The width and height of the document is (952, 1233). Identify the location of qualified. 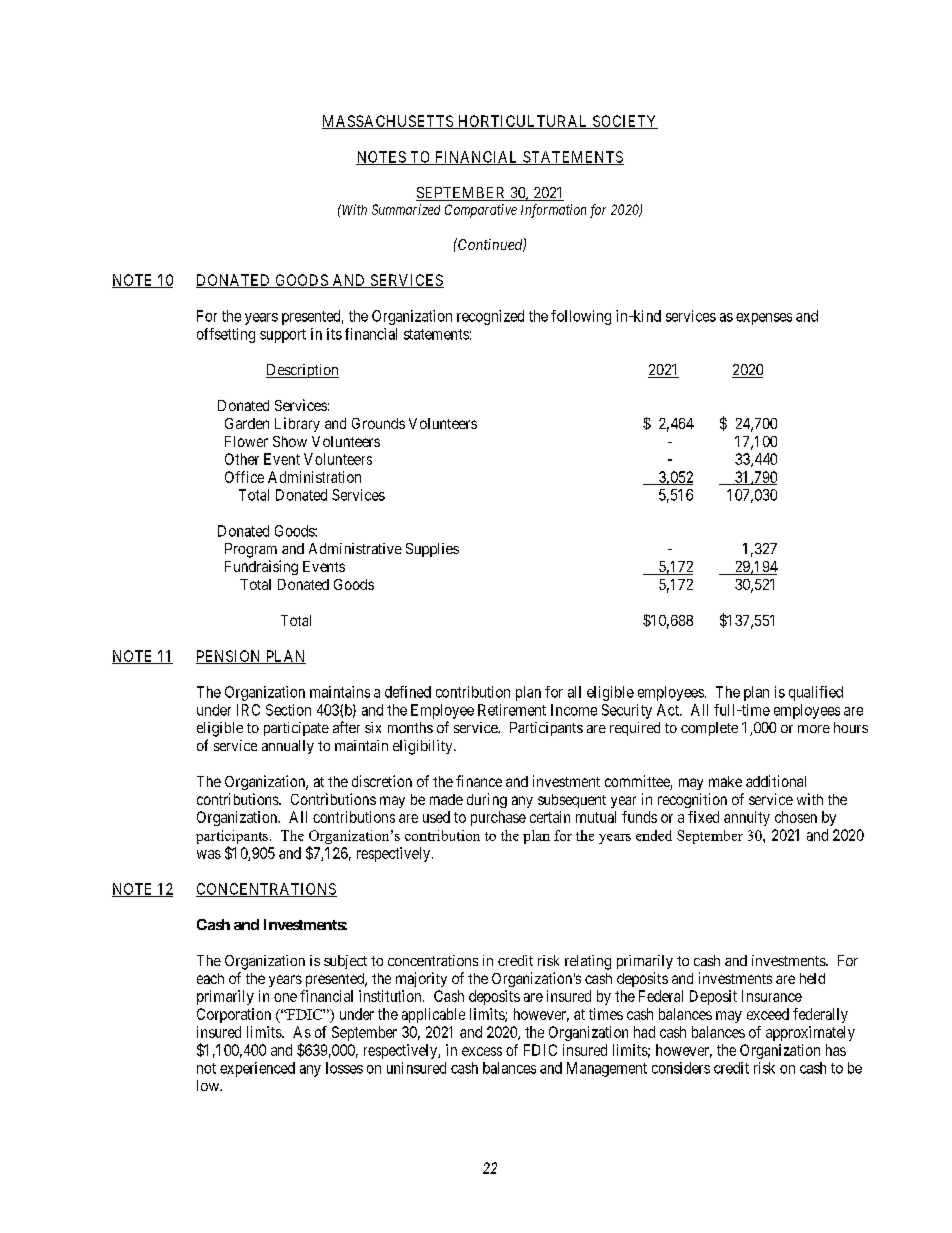
(816, 693).
